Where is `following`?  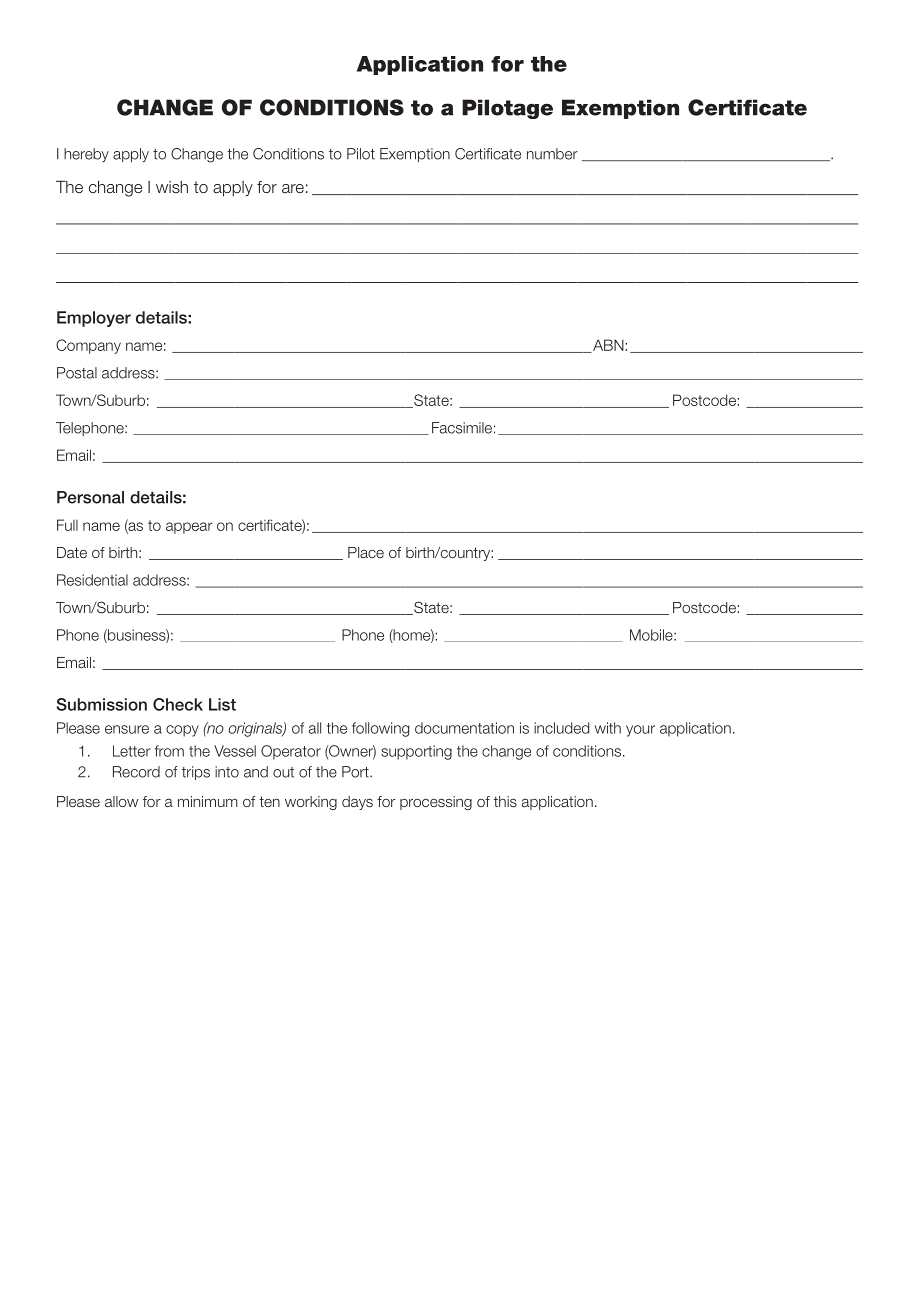 following is located at coordinates (380, 729).
